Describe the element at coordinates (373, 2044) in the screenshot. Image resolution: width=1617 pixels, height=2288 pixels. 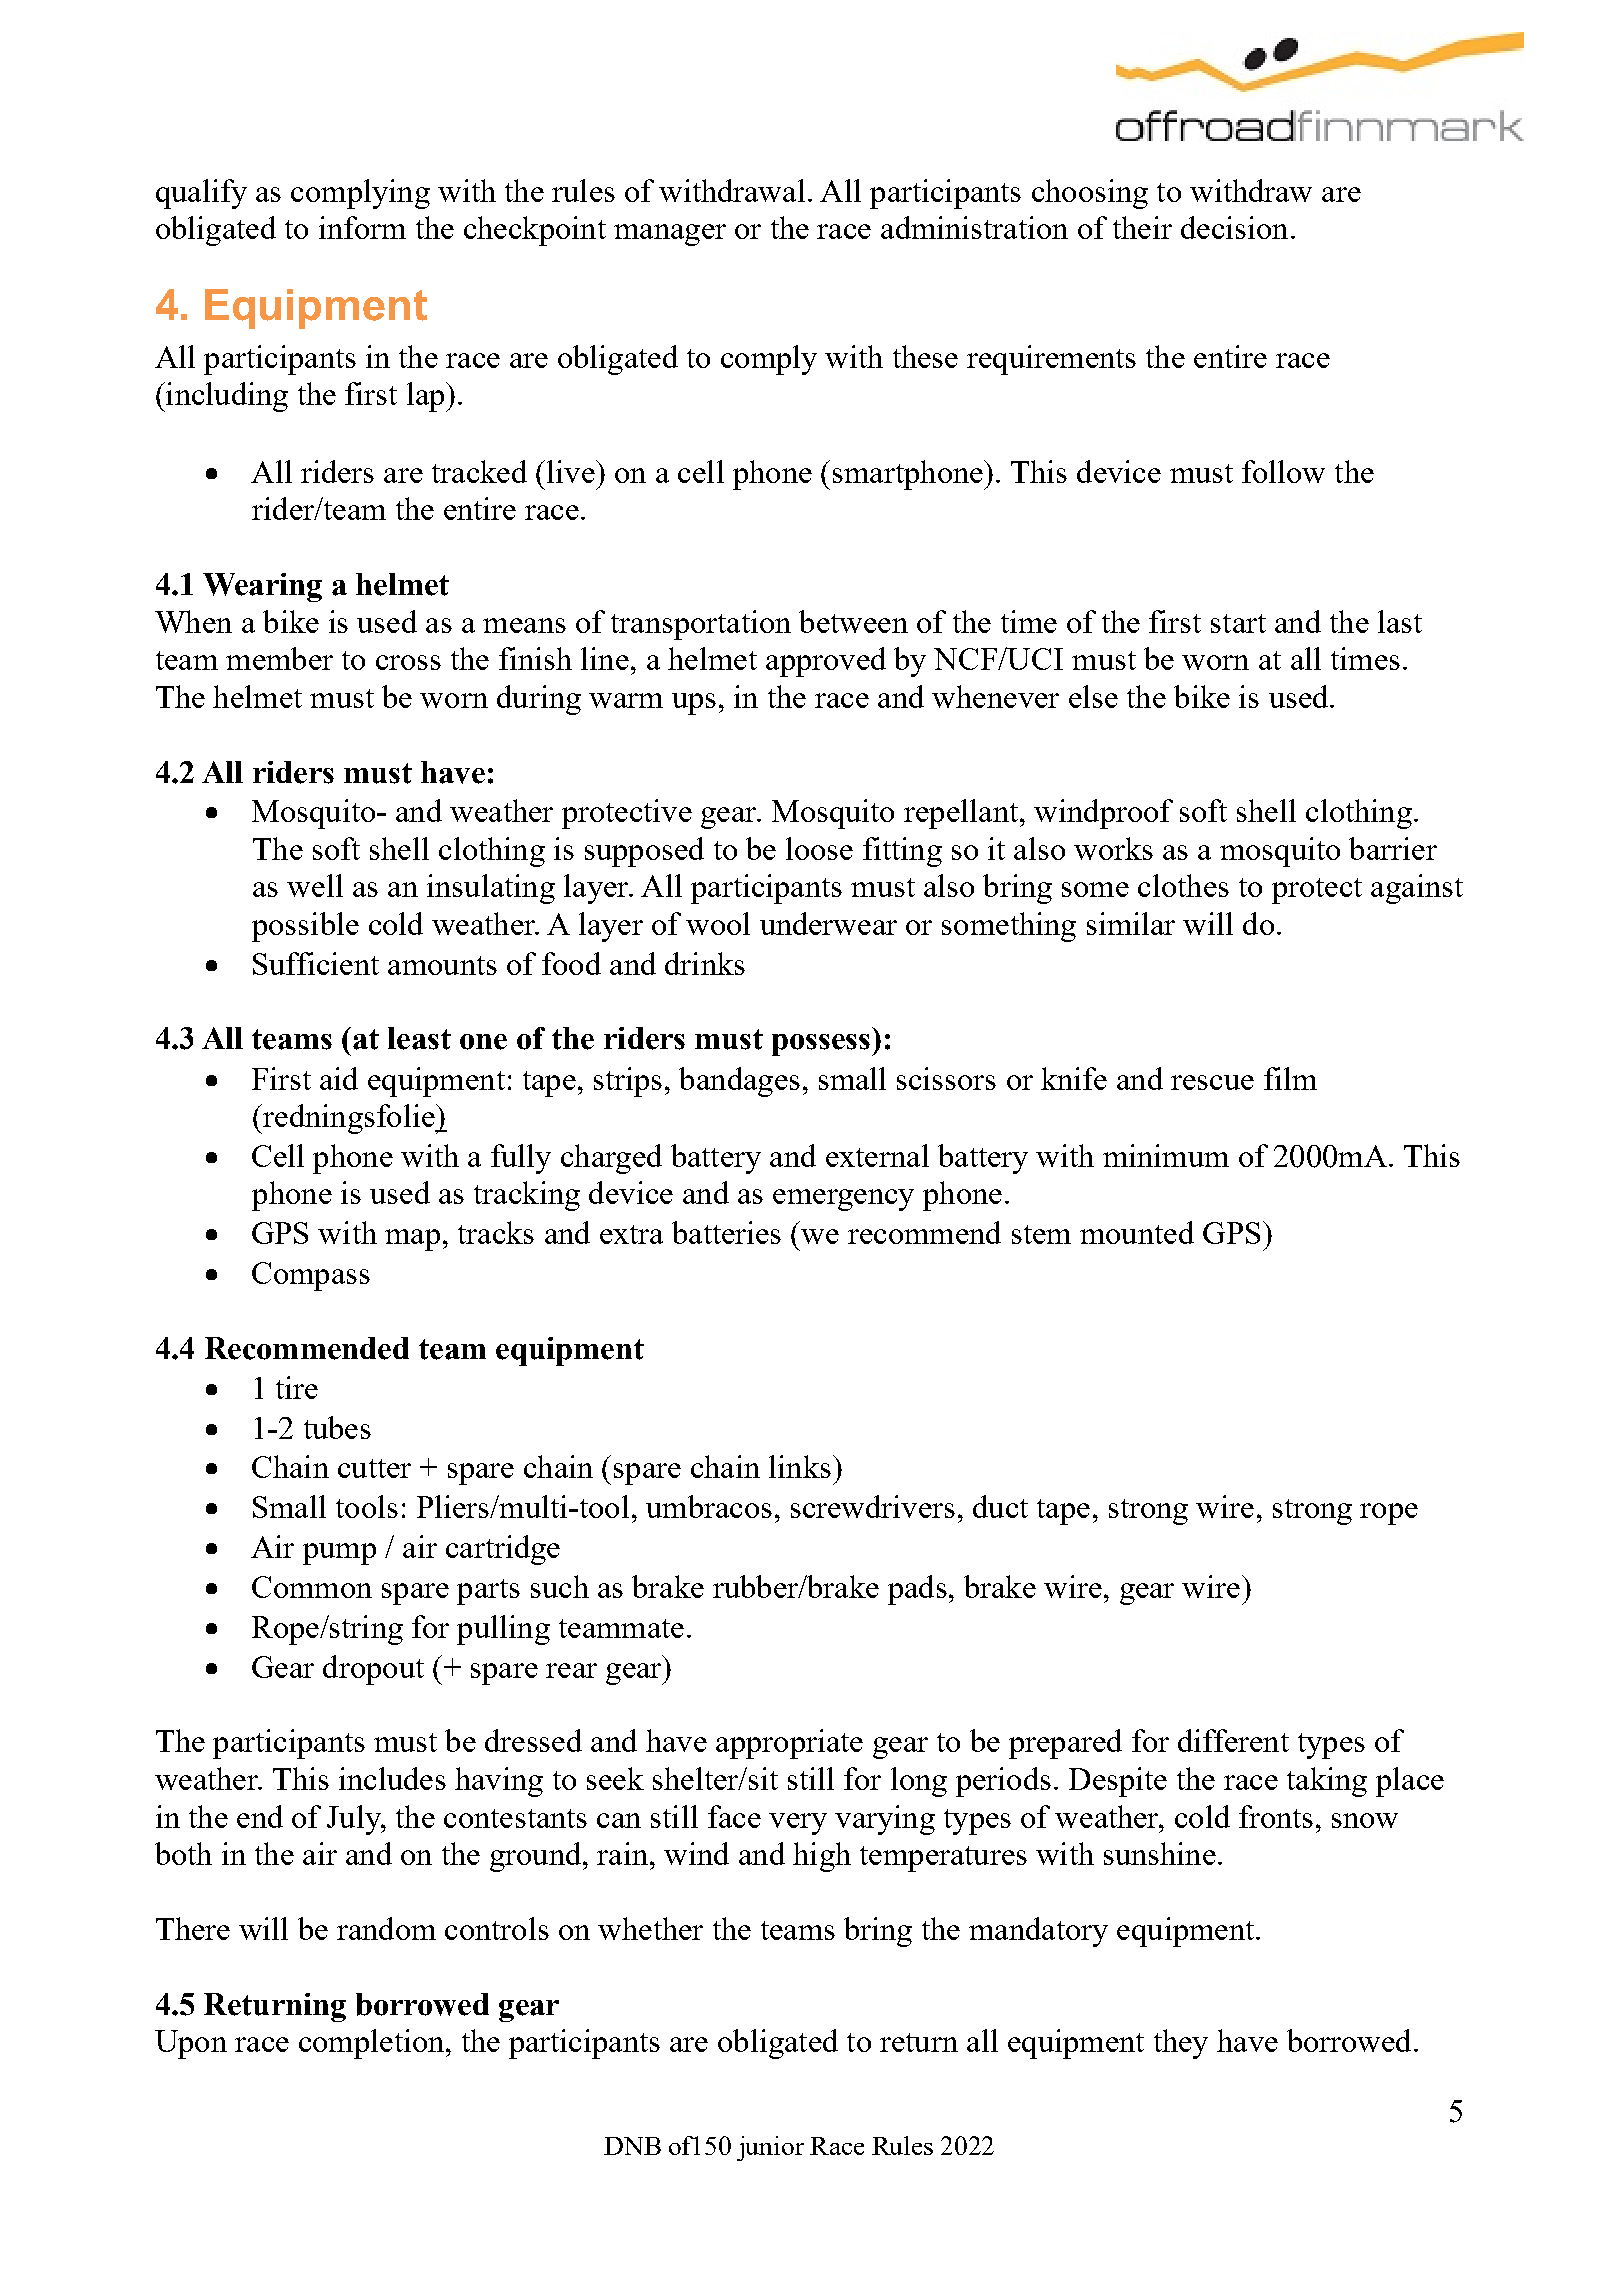
I see `completion` at that location.
